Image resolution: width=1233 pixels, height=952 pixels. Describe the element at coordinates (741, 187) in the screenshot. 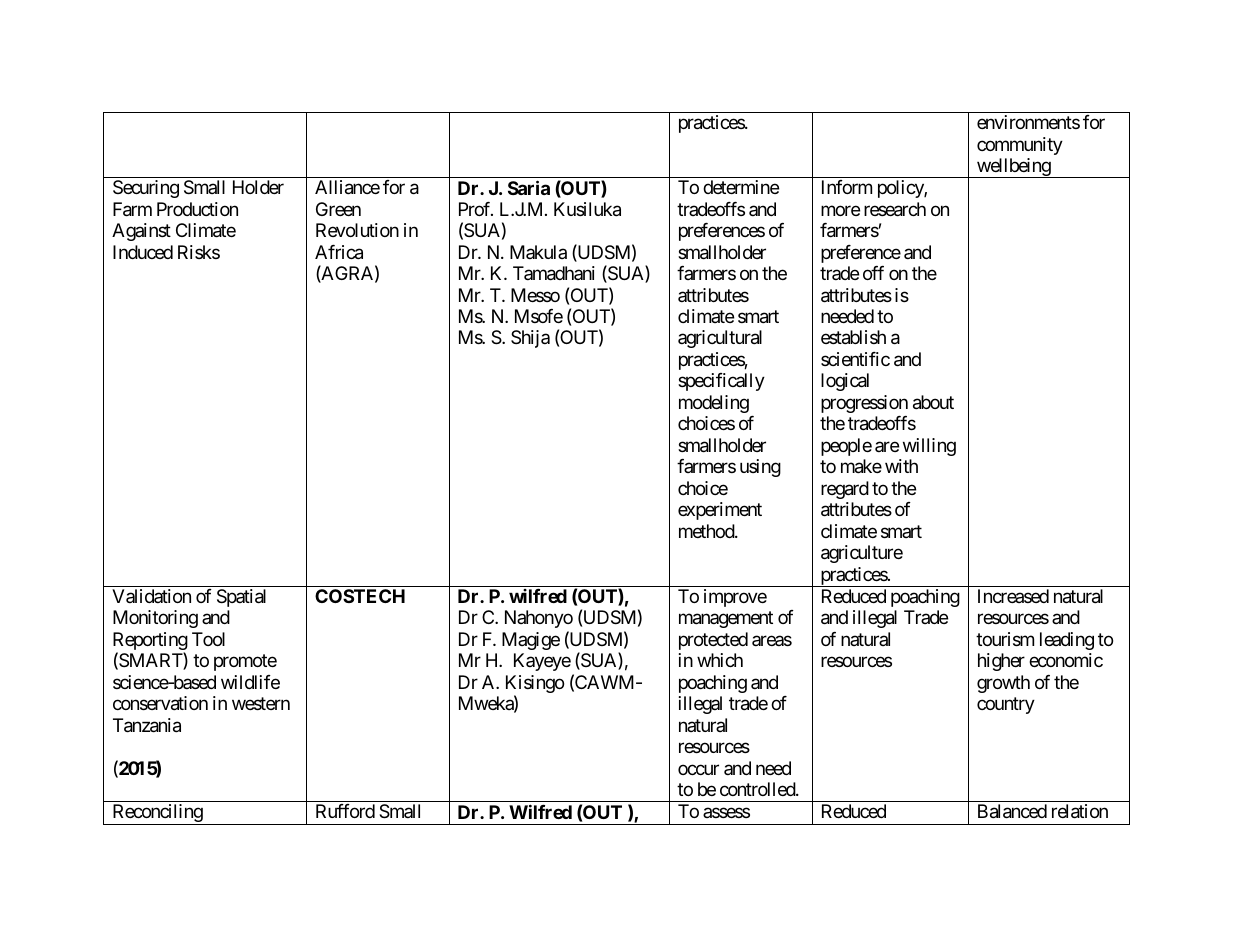

I see `determine` at that location.
